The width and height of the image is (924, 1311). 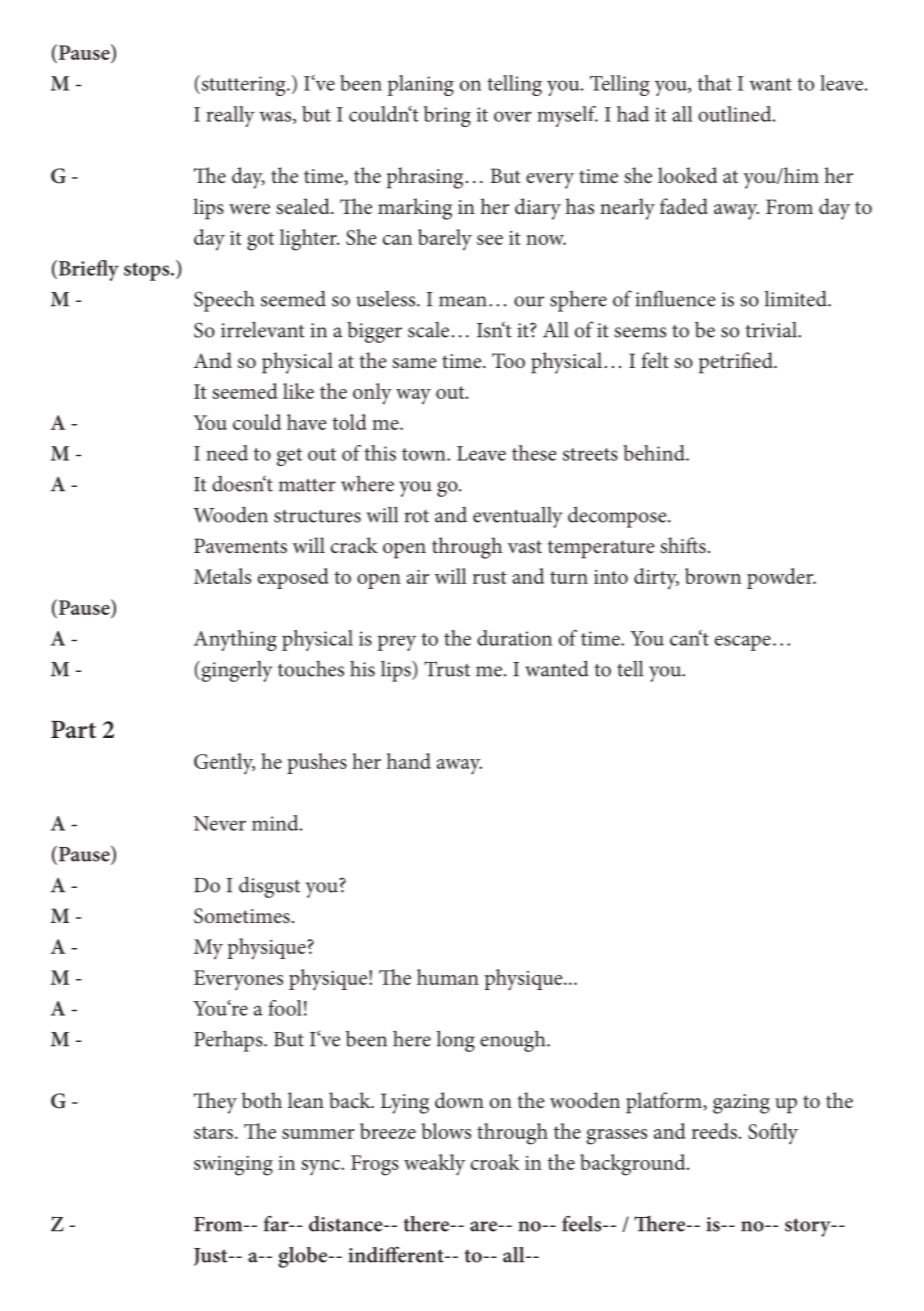 I want to click on behind, so click(x=655, y=453).
